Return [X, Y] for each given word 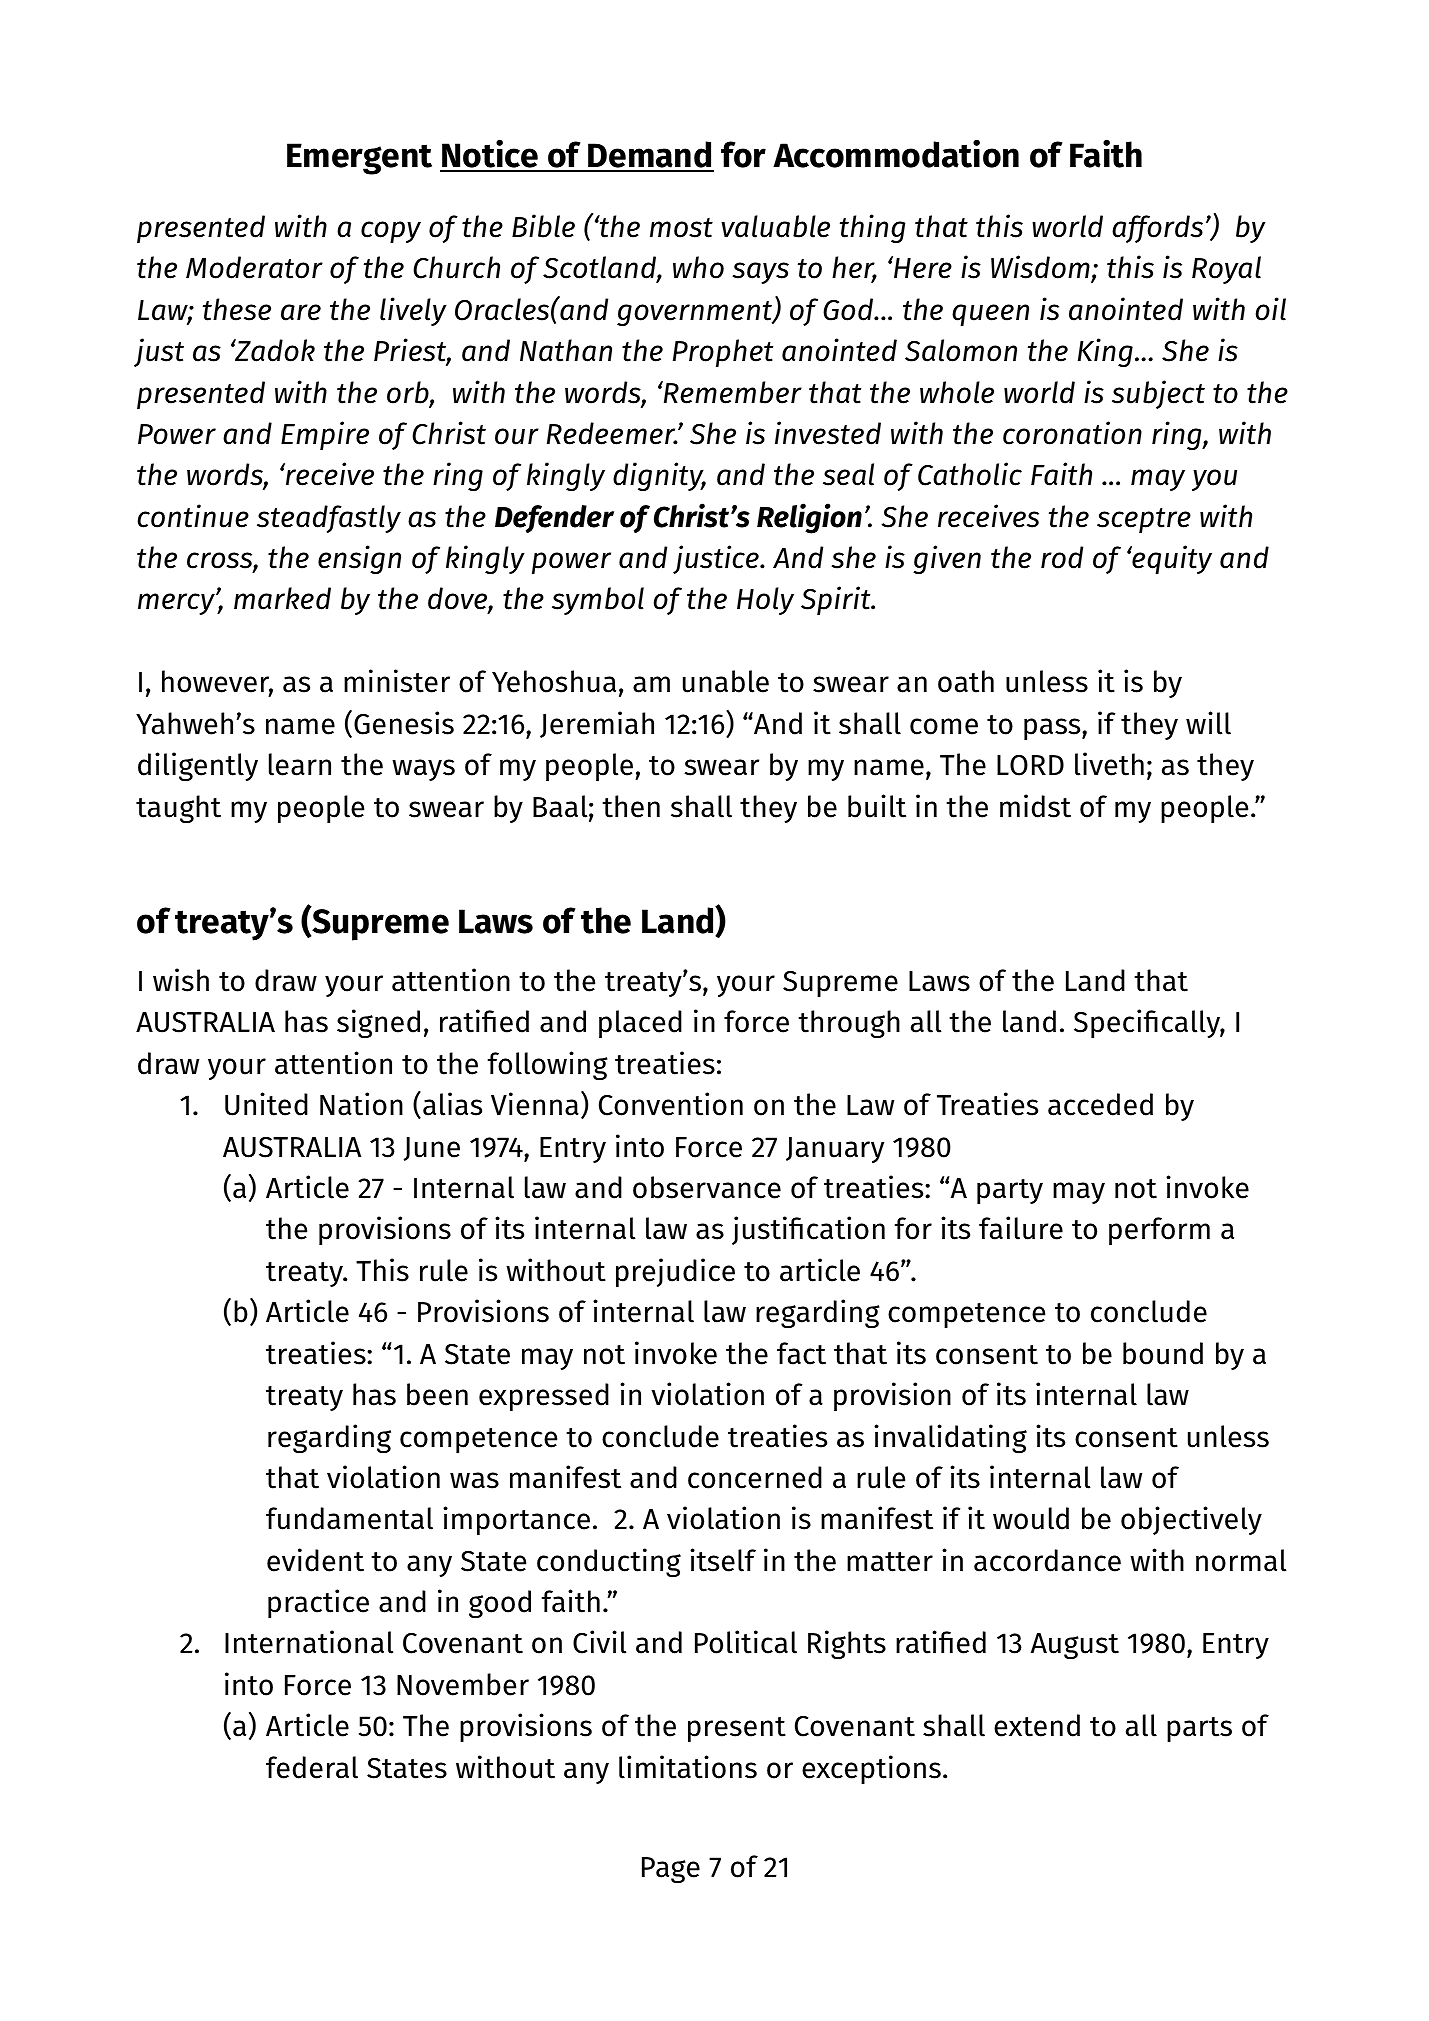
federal [312, 1767]
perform [1159, 1231]
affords [1157, 229]
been [437, 1394]
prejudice [675, 1272]
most [681, 228]
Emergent [359, 159]
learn [300, 764]
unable [726, 681]
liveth [1109, 764]
